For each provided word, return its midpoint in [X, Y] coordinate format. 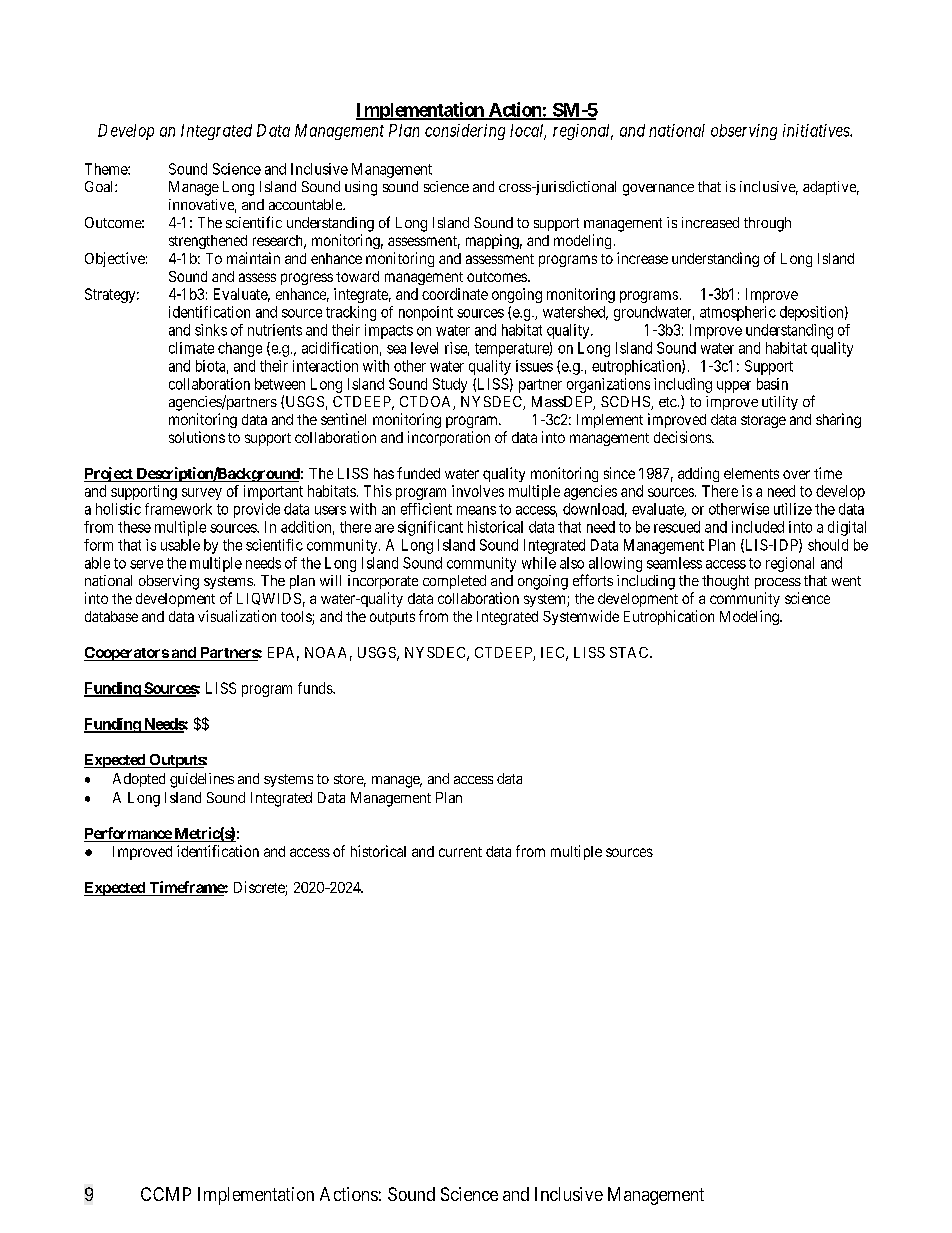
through [767, 224]
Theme [107, 169]
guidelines [202, 780]
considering [465, 132]
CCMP [166, 1194]
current [460, 852]
